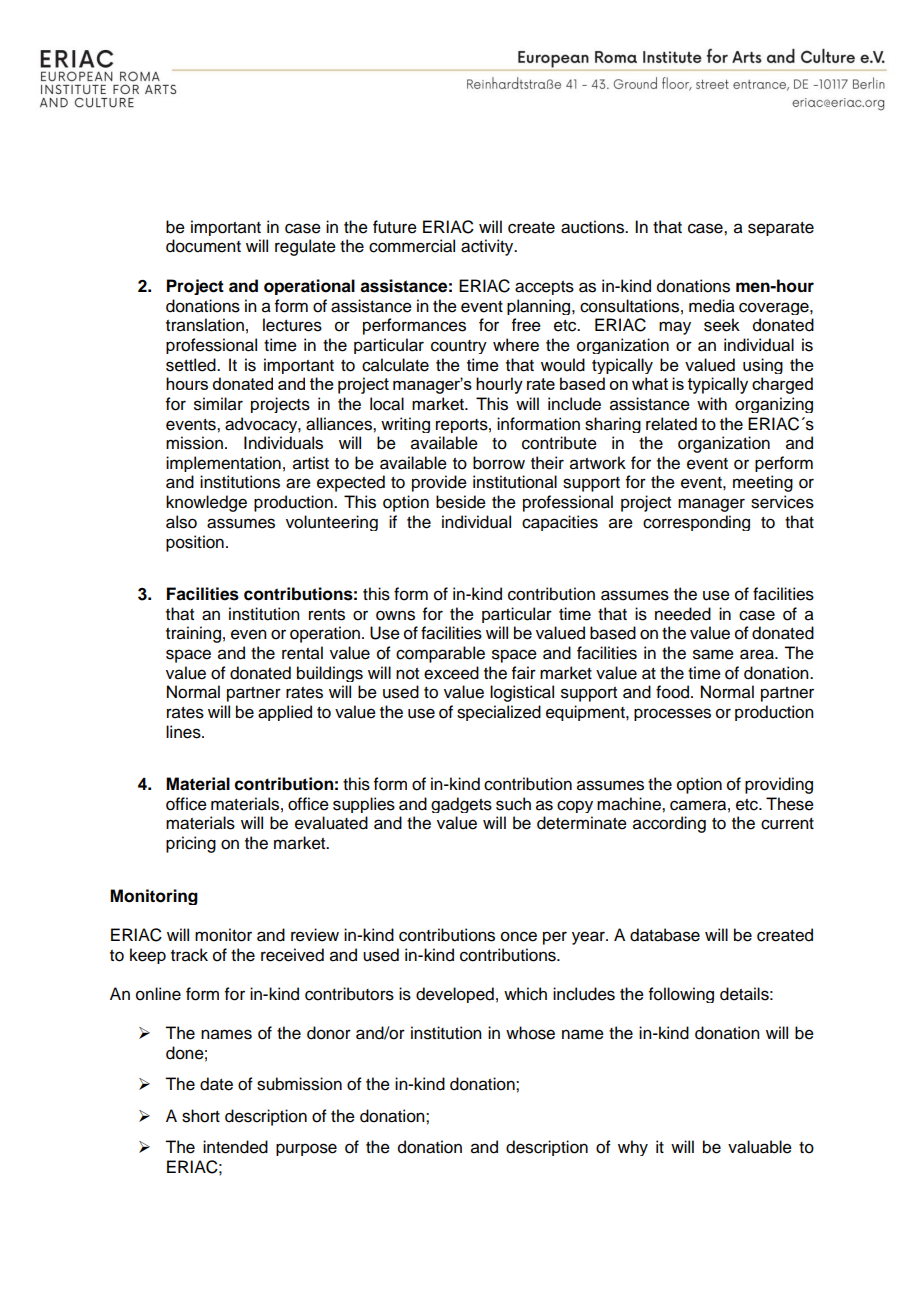  What do you see at coordinates (530, 1033) in the screenshot?
I see `whose` at bounding box center [530, 1033].
